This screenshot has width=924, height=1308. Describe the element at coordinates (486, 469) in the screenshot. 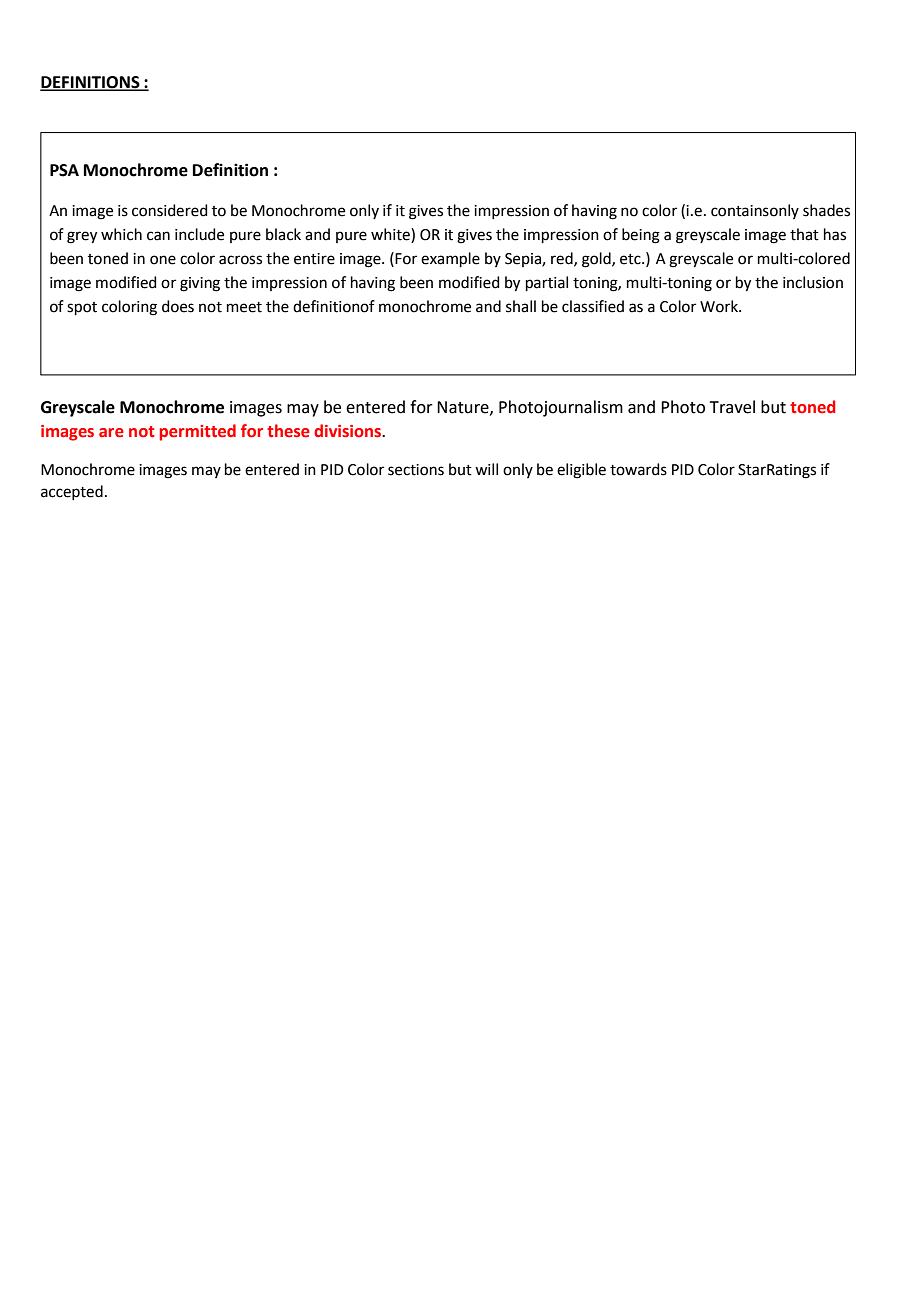

I see `will` at that location.
